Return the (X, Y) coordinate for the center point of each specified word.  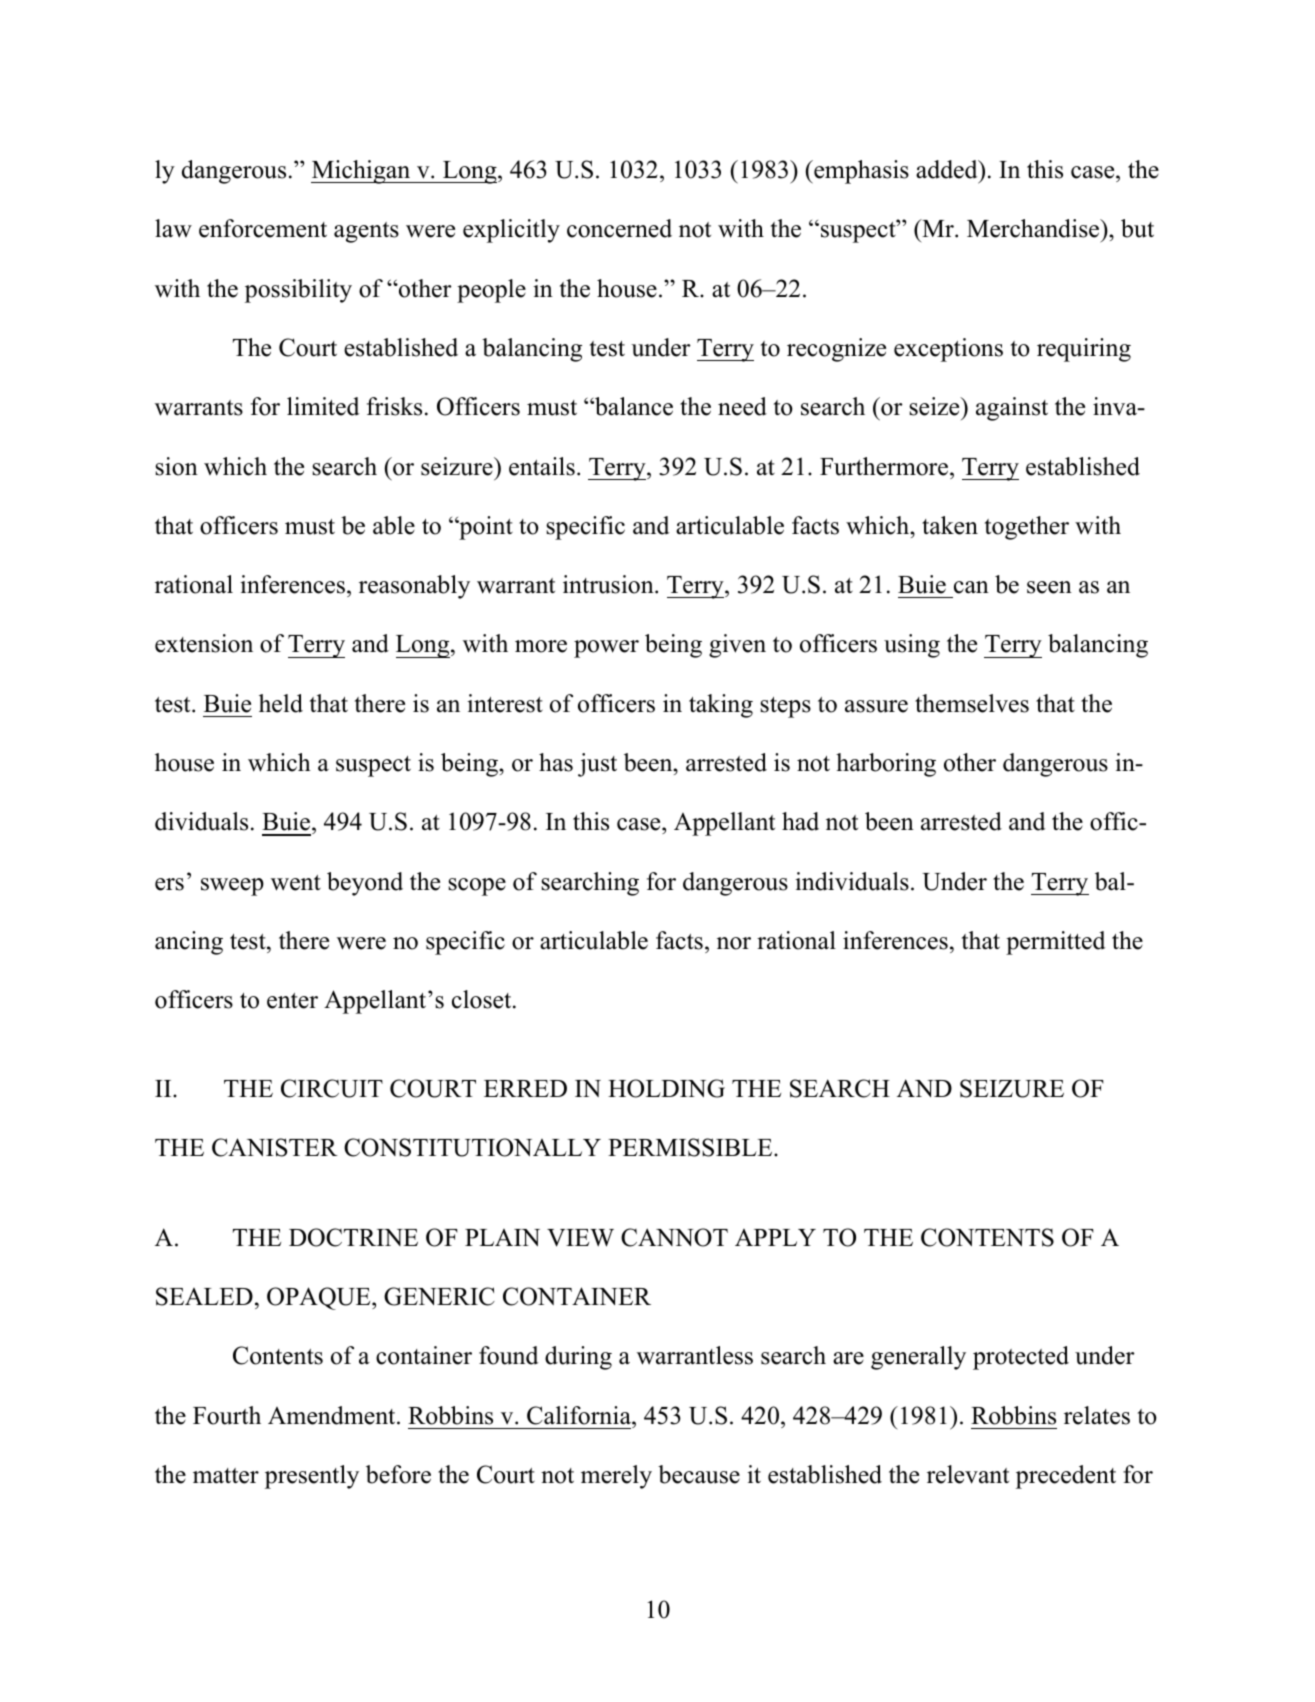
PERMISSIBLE (691, 1147)
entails (542, 466)
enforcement (263, 228)
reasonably (414, 587)
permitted (1055, 943)
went (296, 883)
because (699, 1474)
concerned (619, 228)
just (597, 765)
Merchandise (1034, 228)
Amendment (333, 1415)
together (1027, 528)
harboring (886, 765)
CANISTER (275, 1147)
